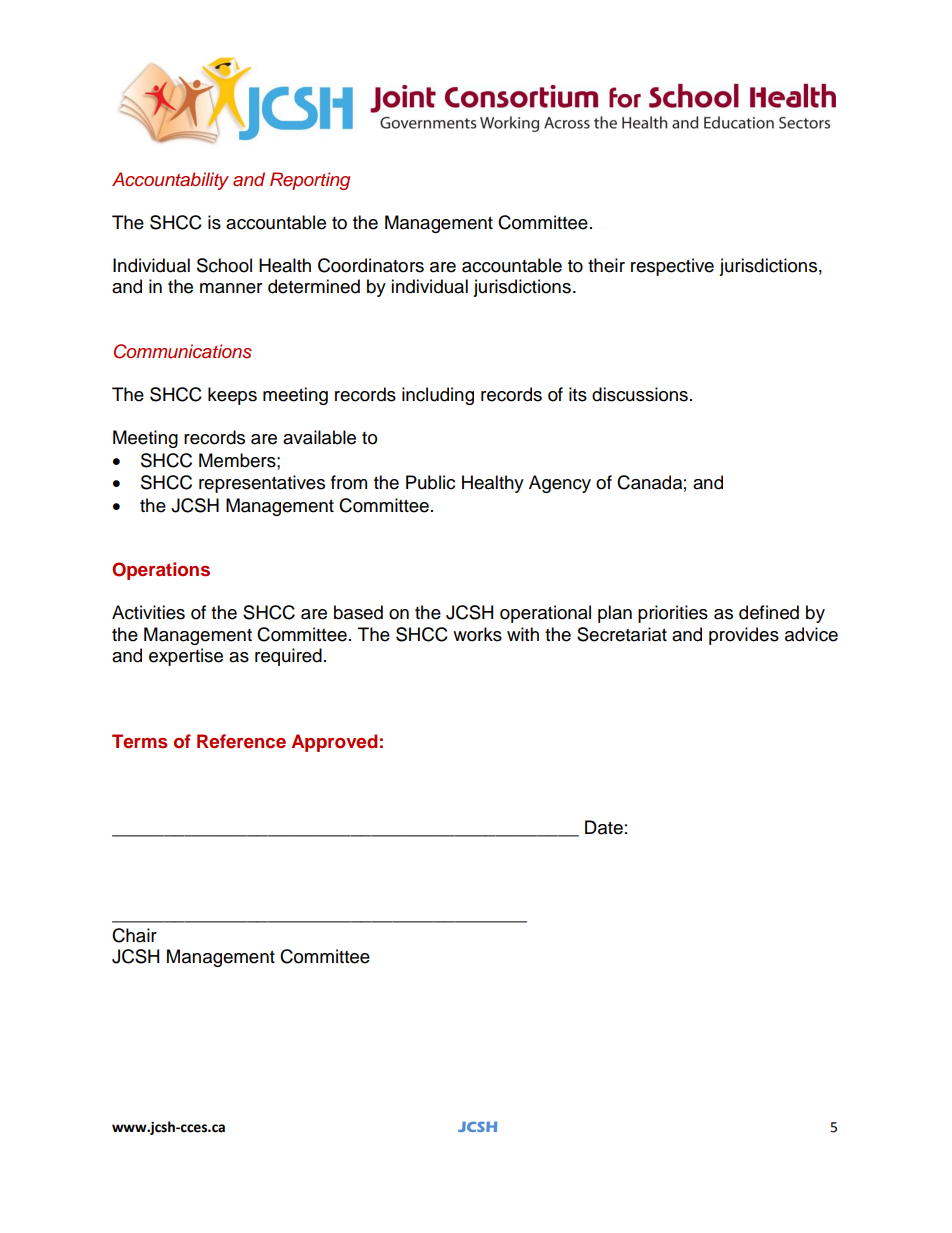 The width and height of the screenshot is (952, 1233). I want to click on discussions, so click(640, 394).
